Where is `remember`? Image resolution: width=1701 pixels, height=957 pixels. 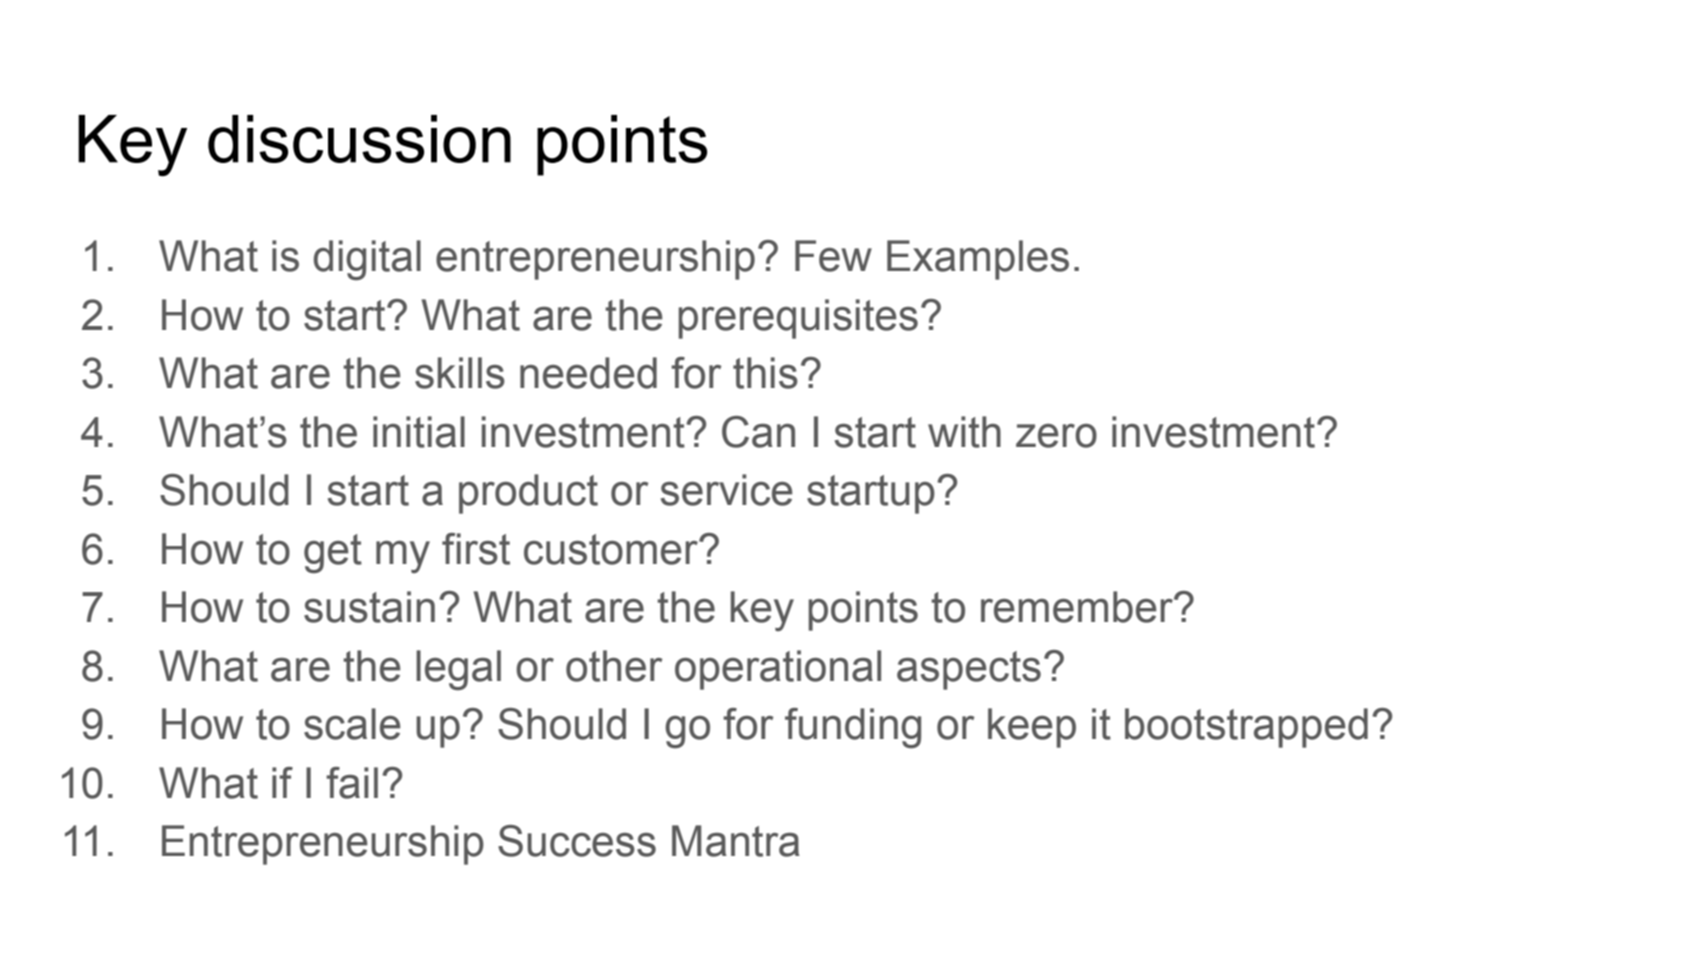 remember is located at coordinates (1078, 607).
